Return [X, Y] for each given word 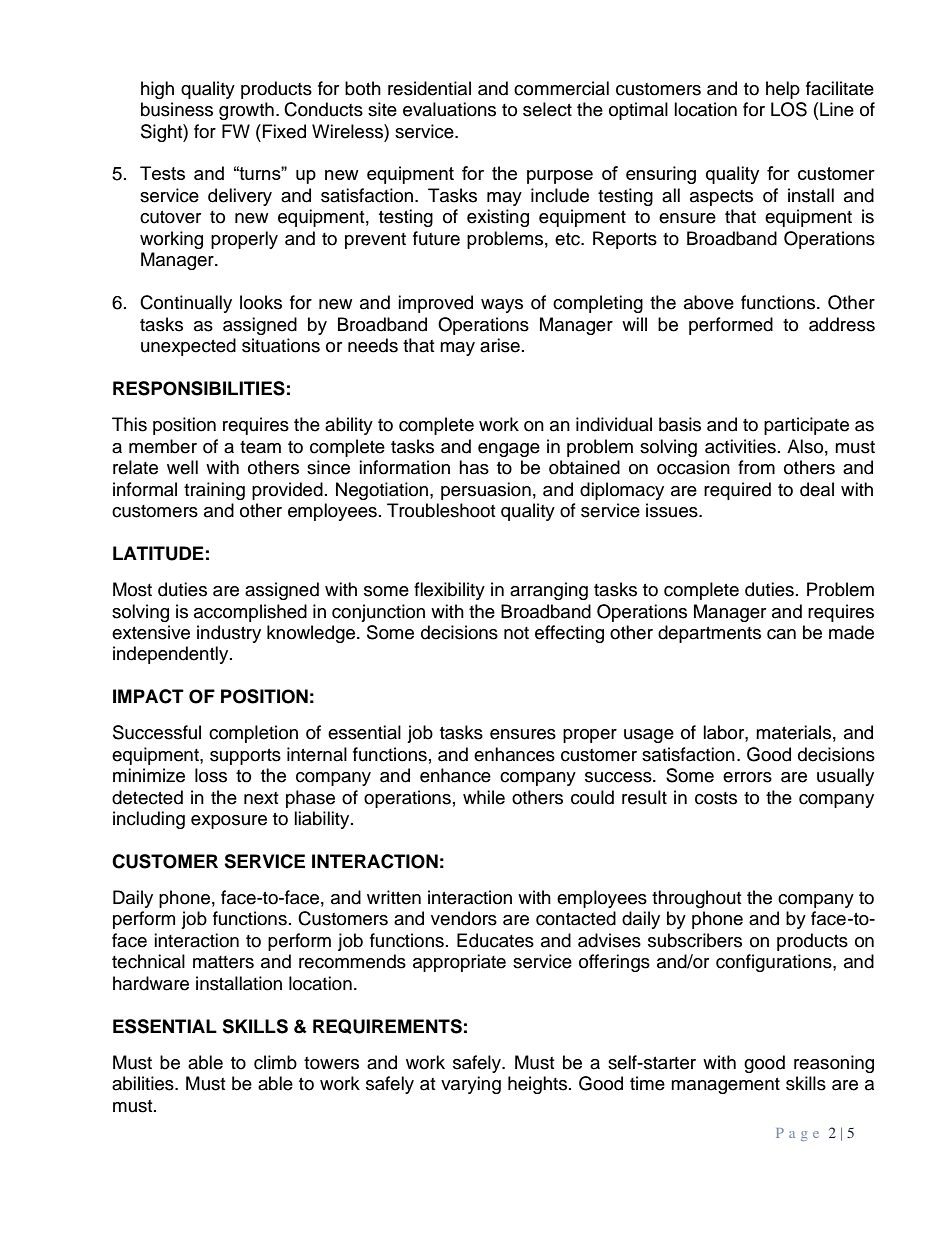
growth [246, 111]
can [781, 634]
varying [471, 1085]
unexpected [188, 347]
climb [275, 1062]
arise [500, 345]
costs [716, 798]
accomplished [250, 613]
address [842, 324]
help [783, 90]
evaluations [449, 109]
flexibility [449, 591]
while [484, 797]
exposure [229, 822]
